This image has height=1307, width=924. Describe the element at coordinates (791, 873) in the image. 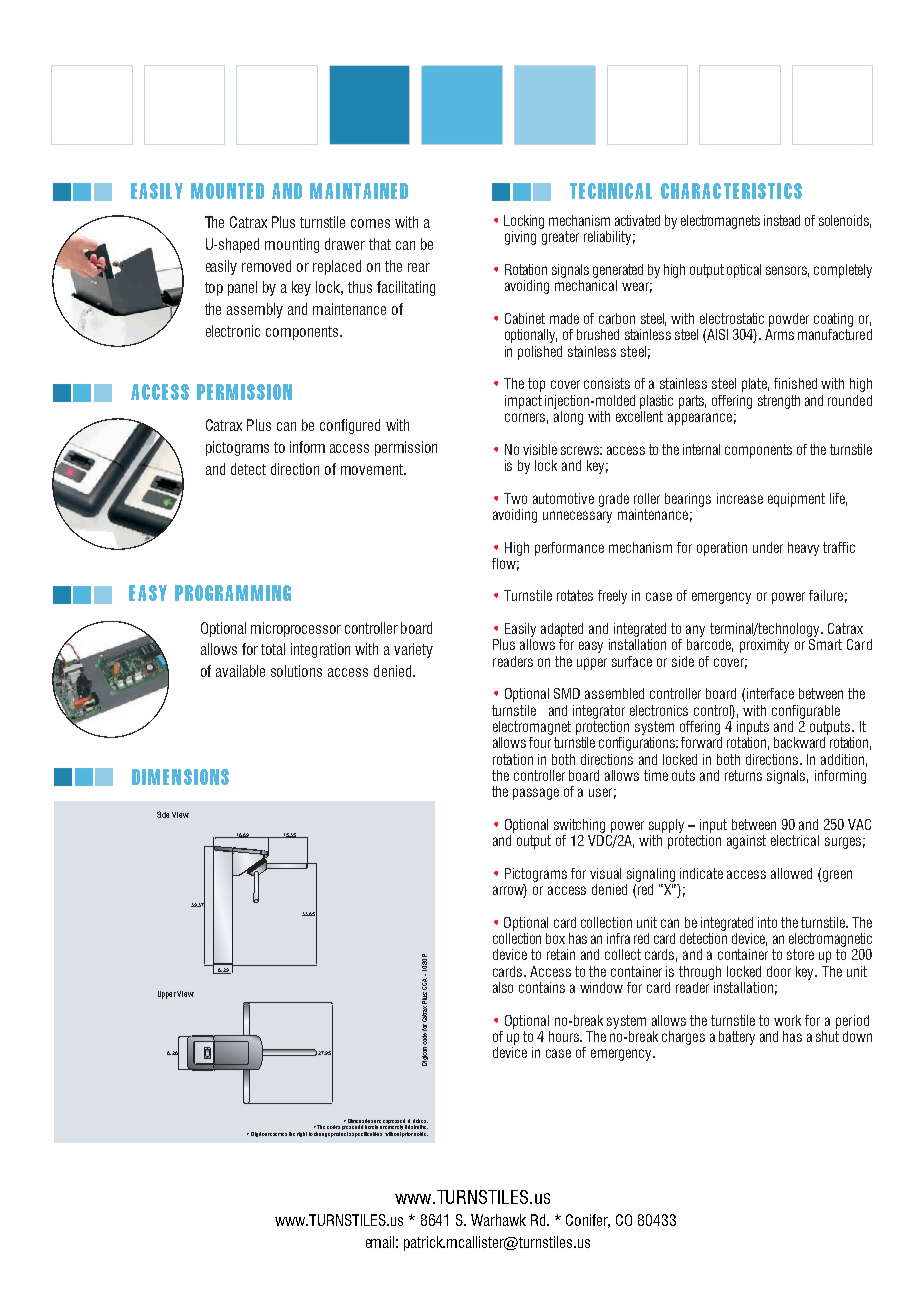

I see `allowed` at that location.
